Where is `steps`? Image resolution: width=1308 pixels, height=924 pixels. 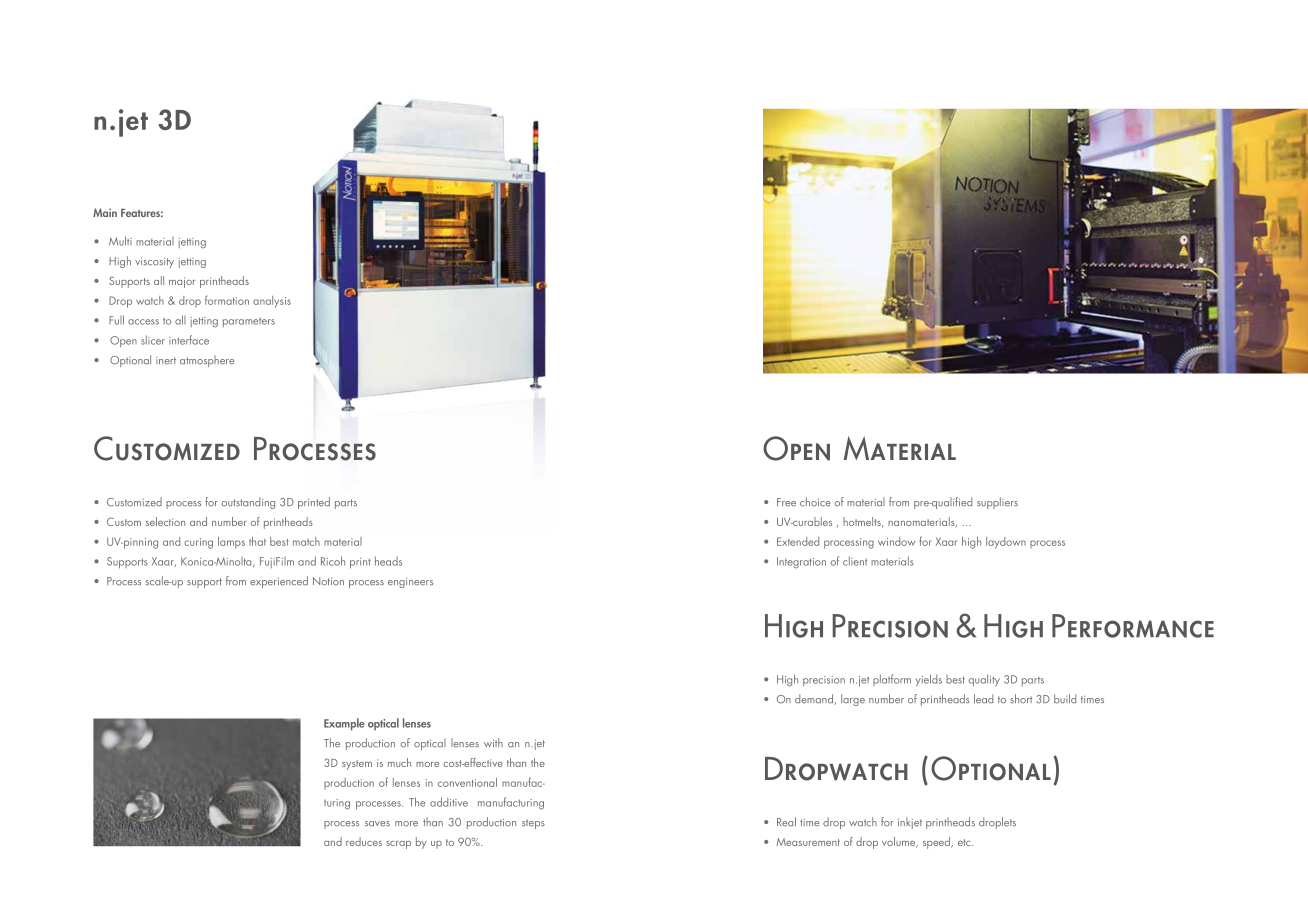
steps is located at coordinates (533, 824).
